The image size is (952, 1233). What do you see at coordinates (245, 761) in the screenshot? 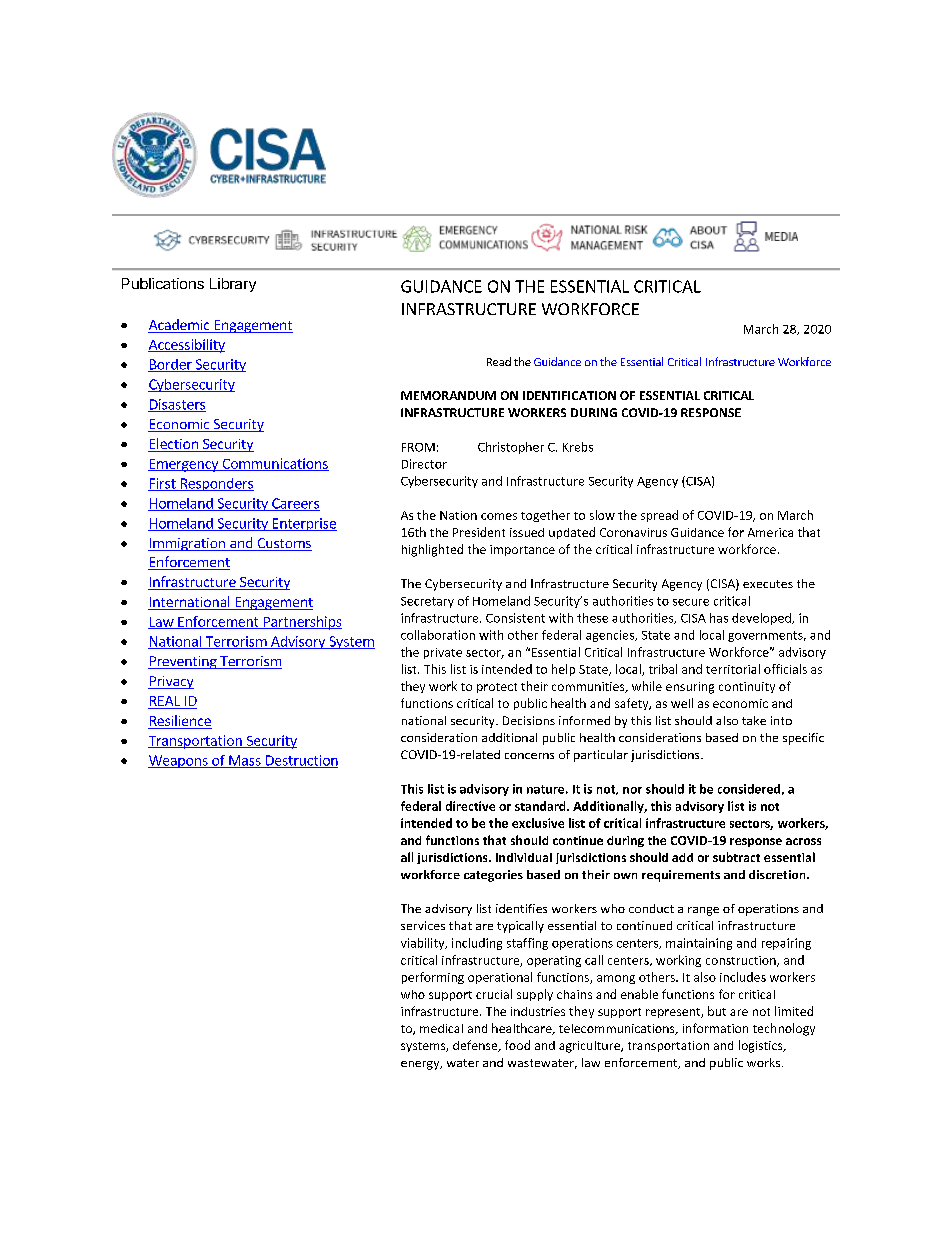
I see `Mass` at bounding box center [245, 761].
